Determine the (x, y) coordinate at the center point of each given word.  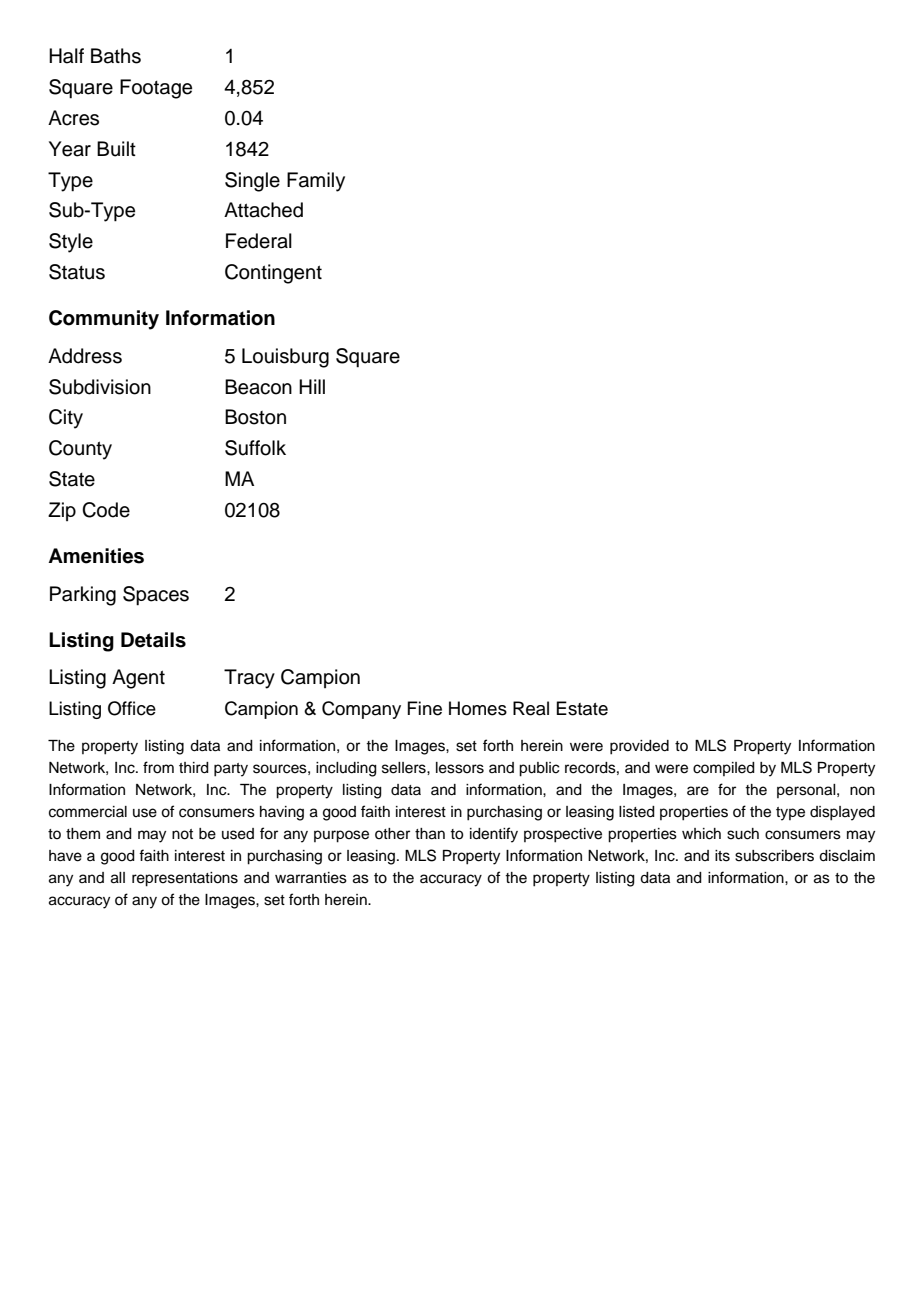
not (182, 834)
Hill (312, 386)
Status (77, 272)
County (80, 450)
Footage (156, 89)
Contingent (273, 274)
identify (494, 835)
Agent (138, 679)
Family (316, 182)
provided (639, 747)
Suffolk (255, 448)
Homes (478, 708)
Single (252, 182)
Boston (255, 417)
